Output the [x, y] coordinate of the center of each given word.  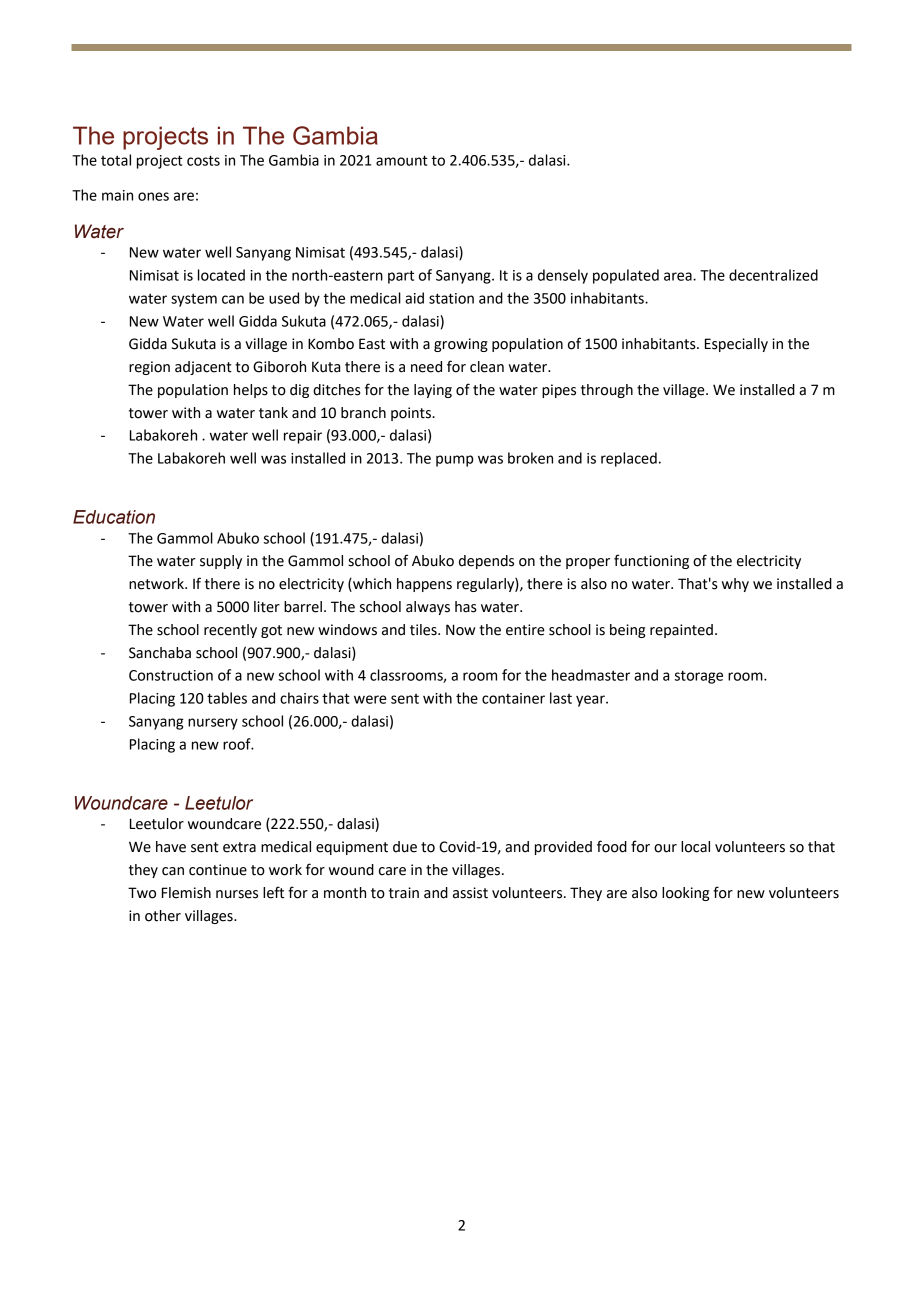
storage [699, 677]
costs [203, 160]
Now [460, 630]
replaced [629, 459]
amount [402, 160]
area [679, 276]
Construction [171, 675]
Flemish [186, 893]
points [412, 414]
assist [470, 893]
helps [251, 391]
